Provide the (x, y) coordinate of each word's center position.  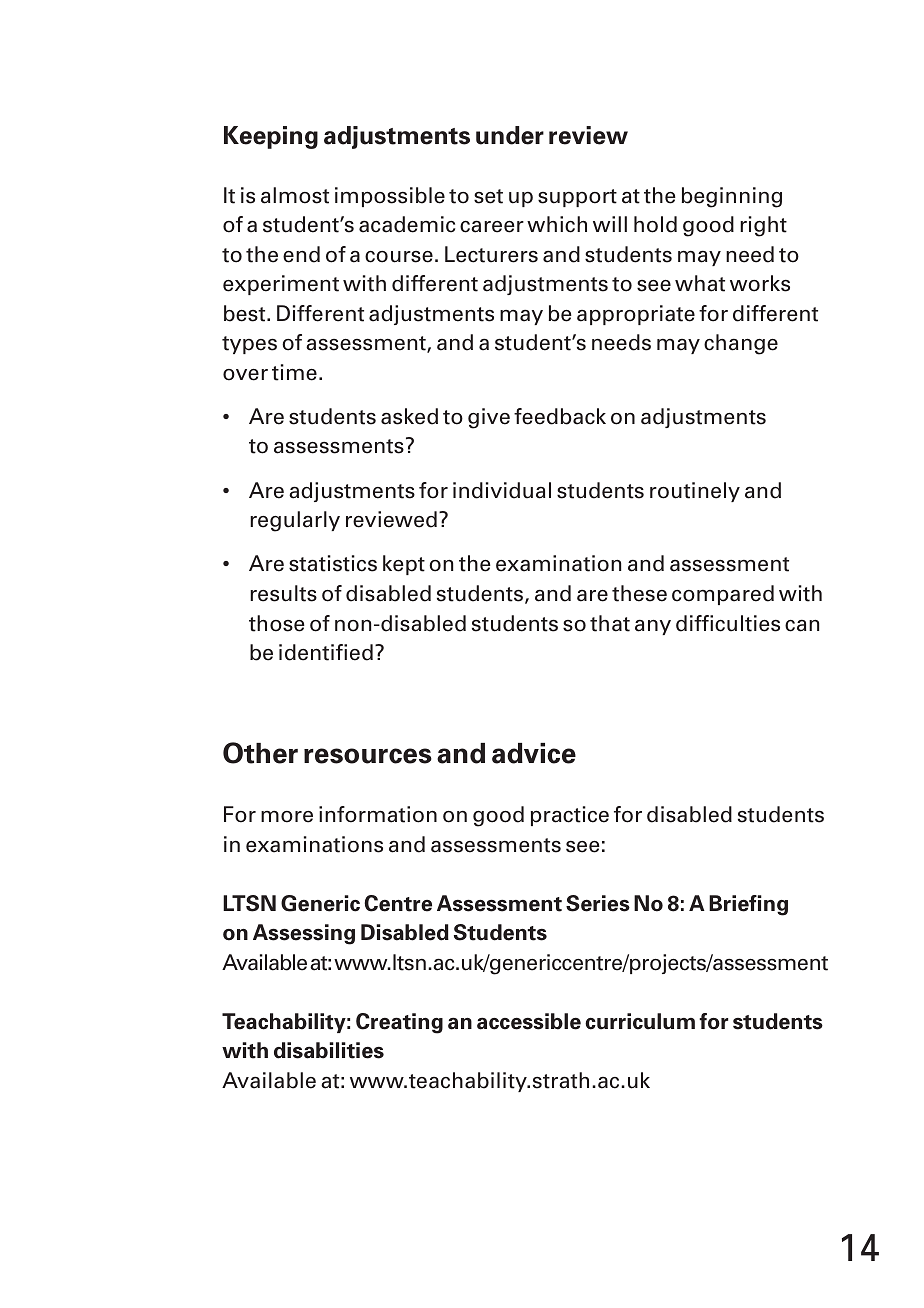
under (510, 135)
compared (723, 595)
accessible (529, 1021)
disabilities (329, 1050)
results (283, 593)
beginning (732, 197)
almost (295, 195)
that (610, 623)
